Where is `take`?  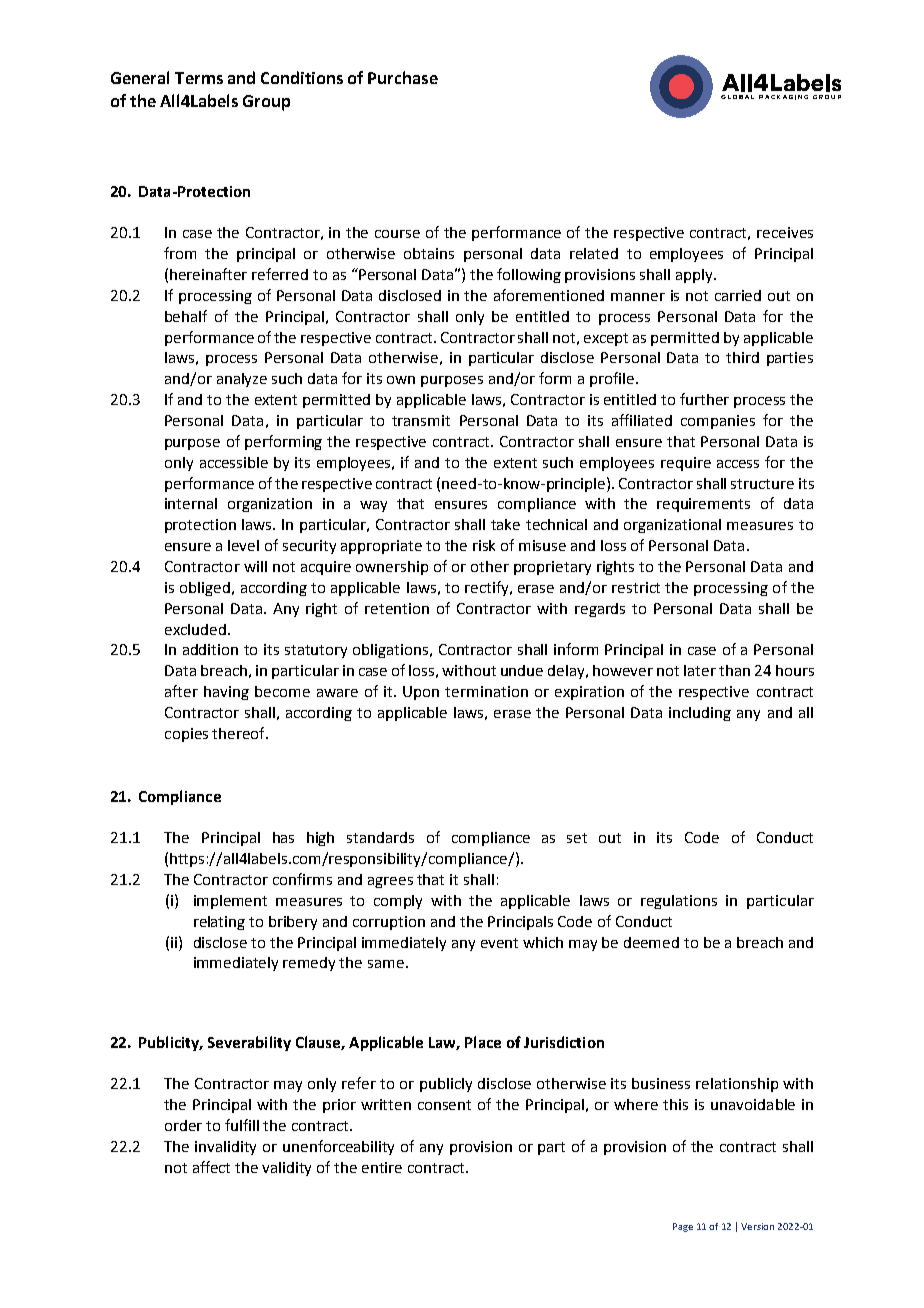
take is located at coordinates (505, 524).
